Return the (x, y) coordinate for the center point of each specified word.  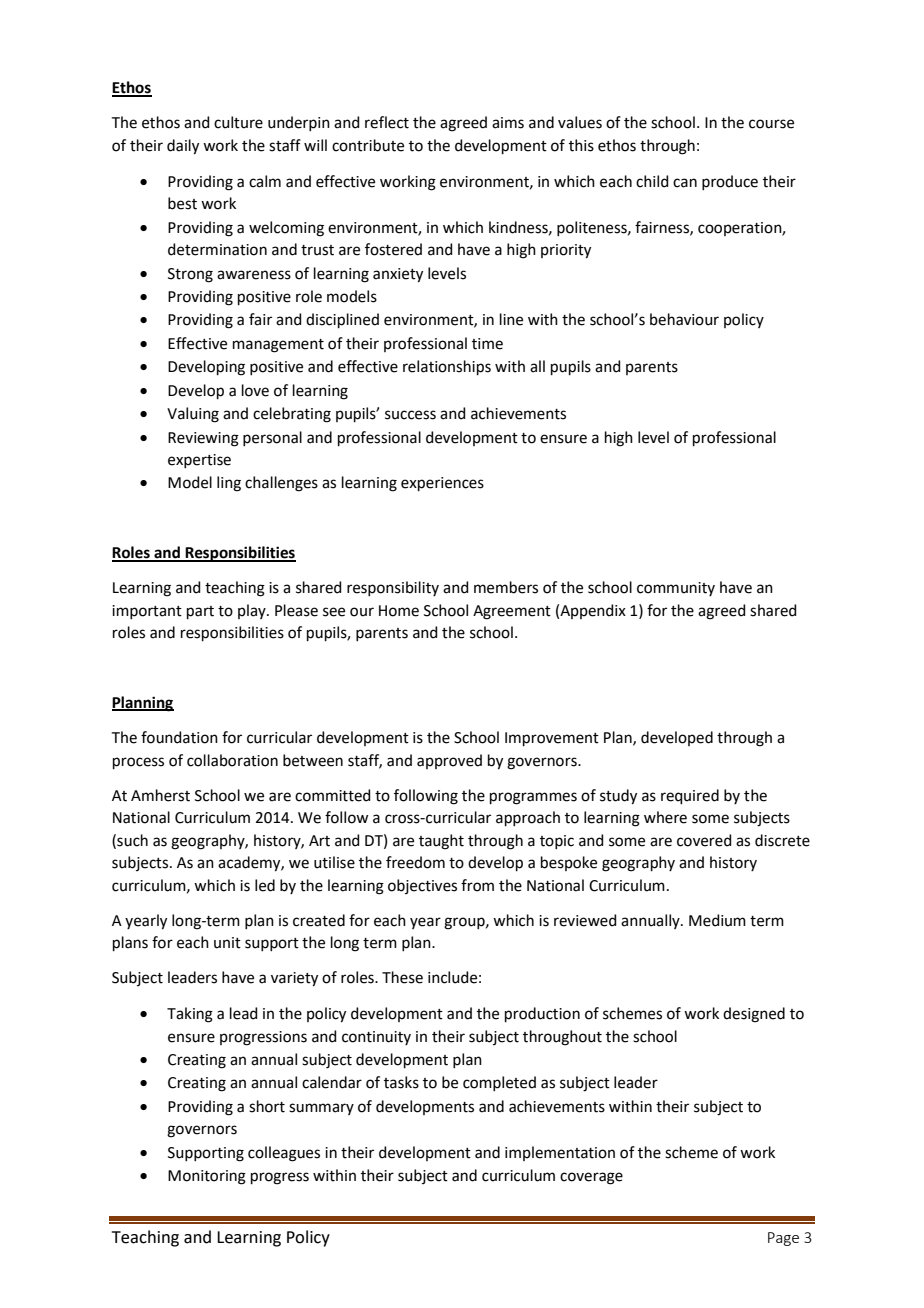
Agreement (512, 612)
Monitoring (207, 1177)
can (685, 183)
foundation (179, 737)
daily (183, 147)
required (690, 796)
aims (508, 123)
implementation (560, 1153)
